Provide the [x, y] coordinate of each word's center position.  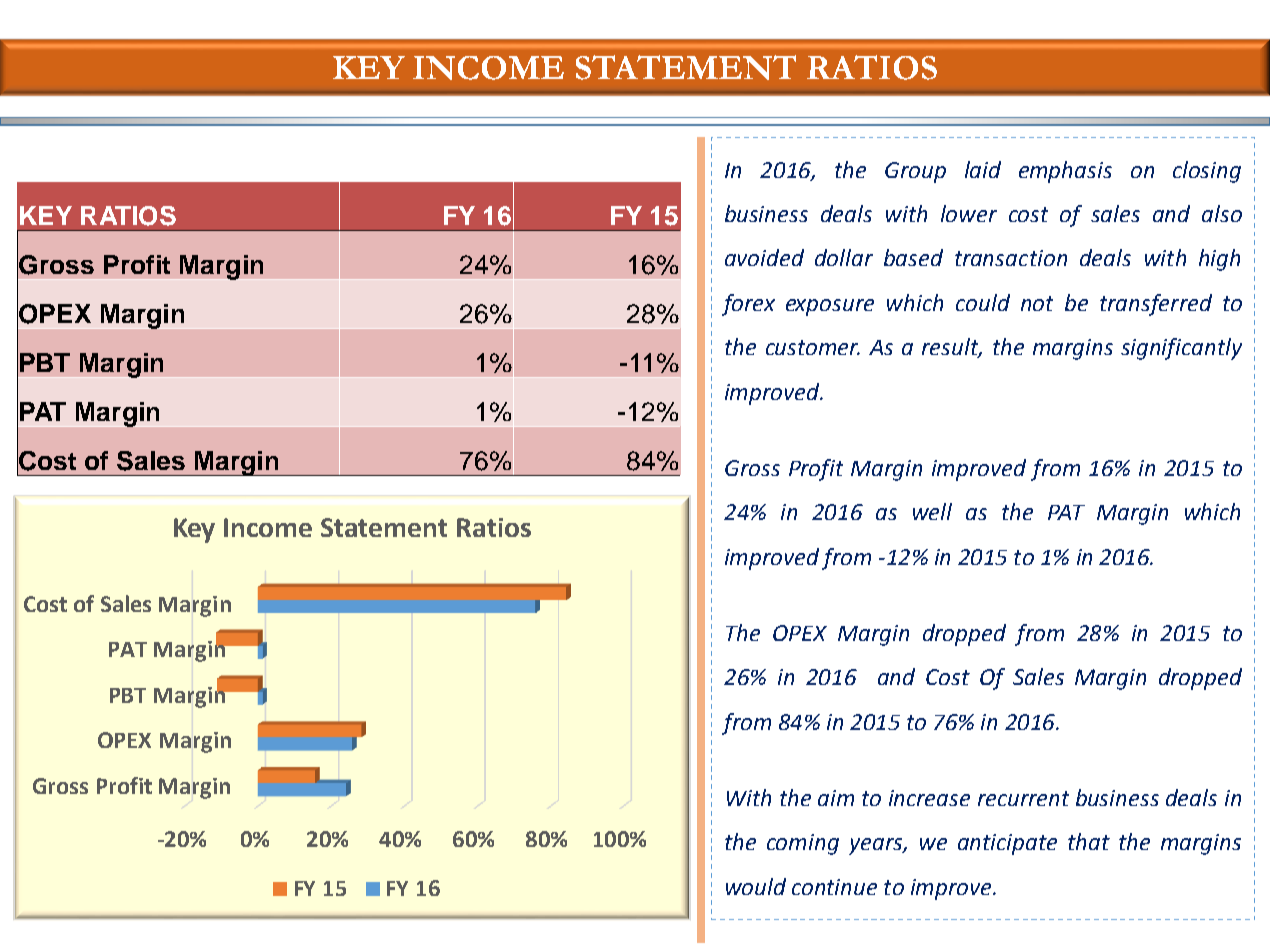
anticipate [1007, 844]
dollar [844, 257]
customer [813, 347]
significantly [1181, 349]
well [932, 511]
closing [1207, 172]
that [1089, 841]
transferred [1156, 305]
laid [983, 169]
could [983, 302]
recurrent [1023, 798]
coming [803, 844]
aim [836, 798]
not [1037, 303]
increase [929, 798]
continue [834, 887]
